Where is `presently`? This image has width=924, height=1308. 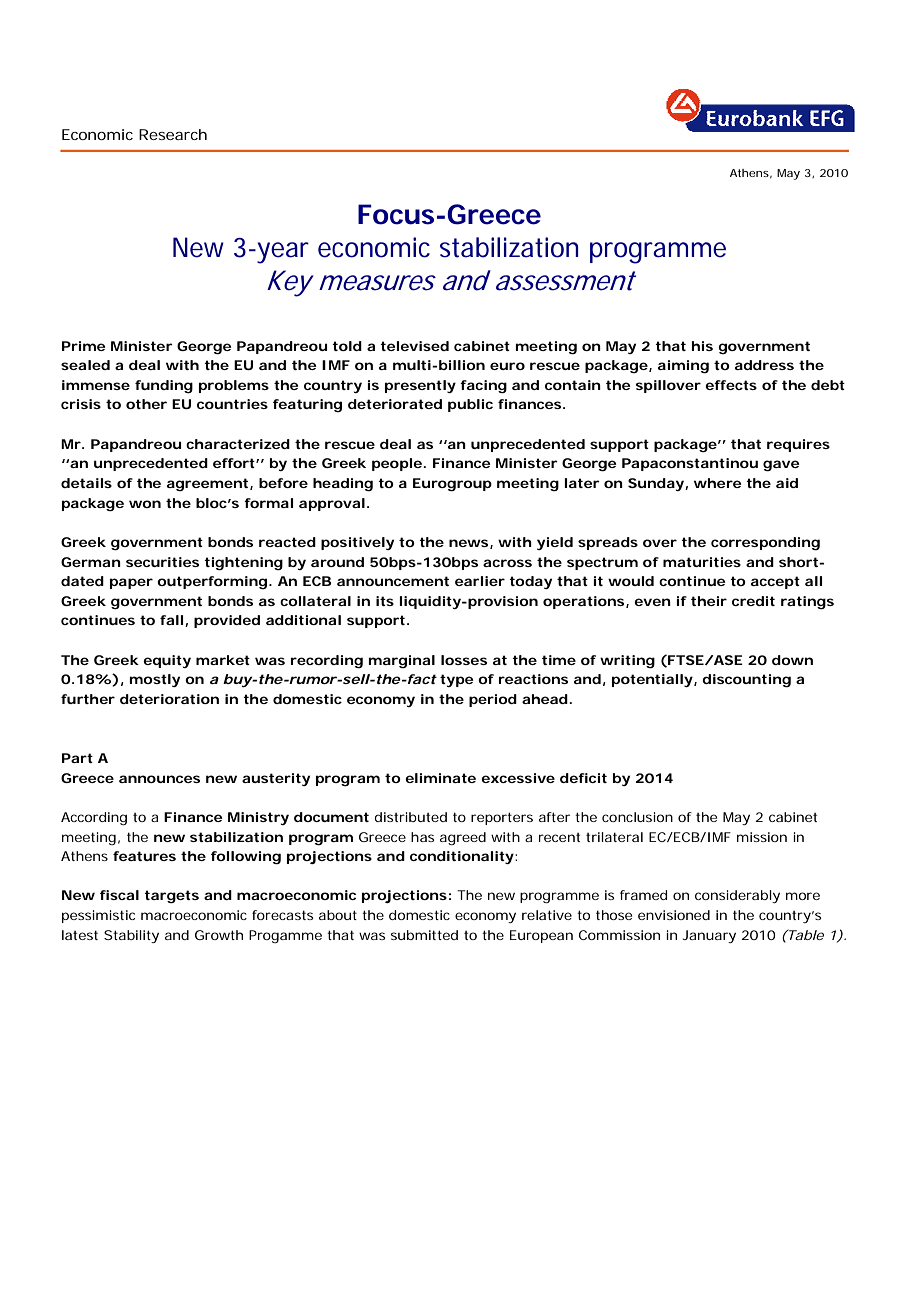 presently is located at coordinates (420, 386).
